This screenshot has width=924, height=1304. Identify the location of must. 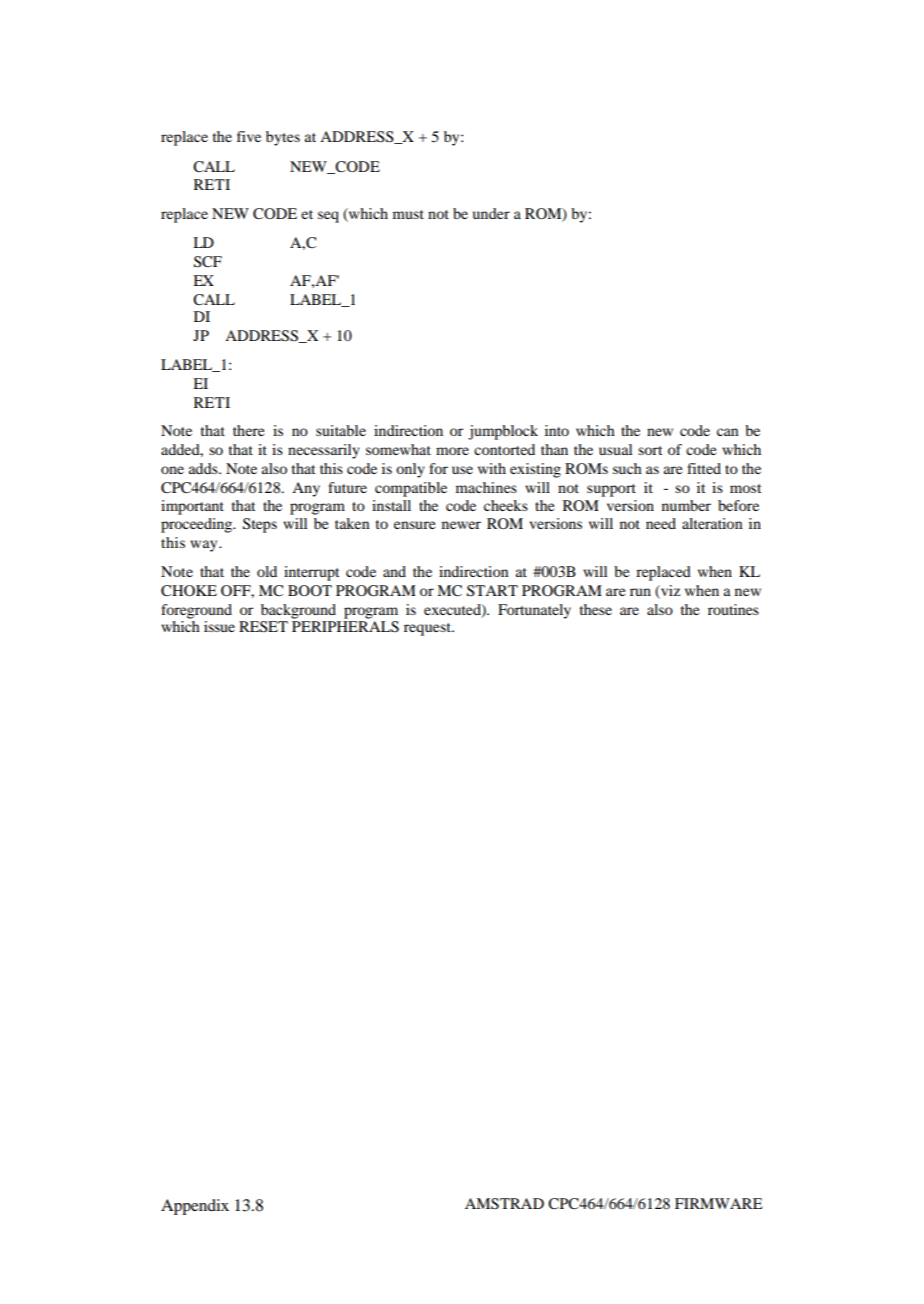
(408, 214).
